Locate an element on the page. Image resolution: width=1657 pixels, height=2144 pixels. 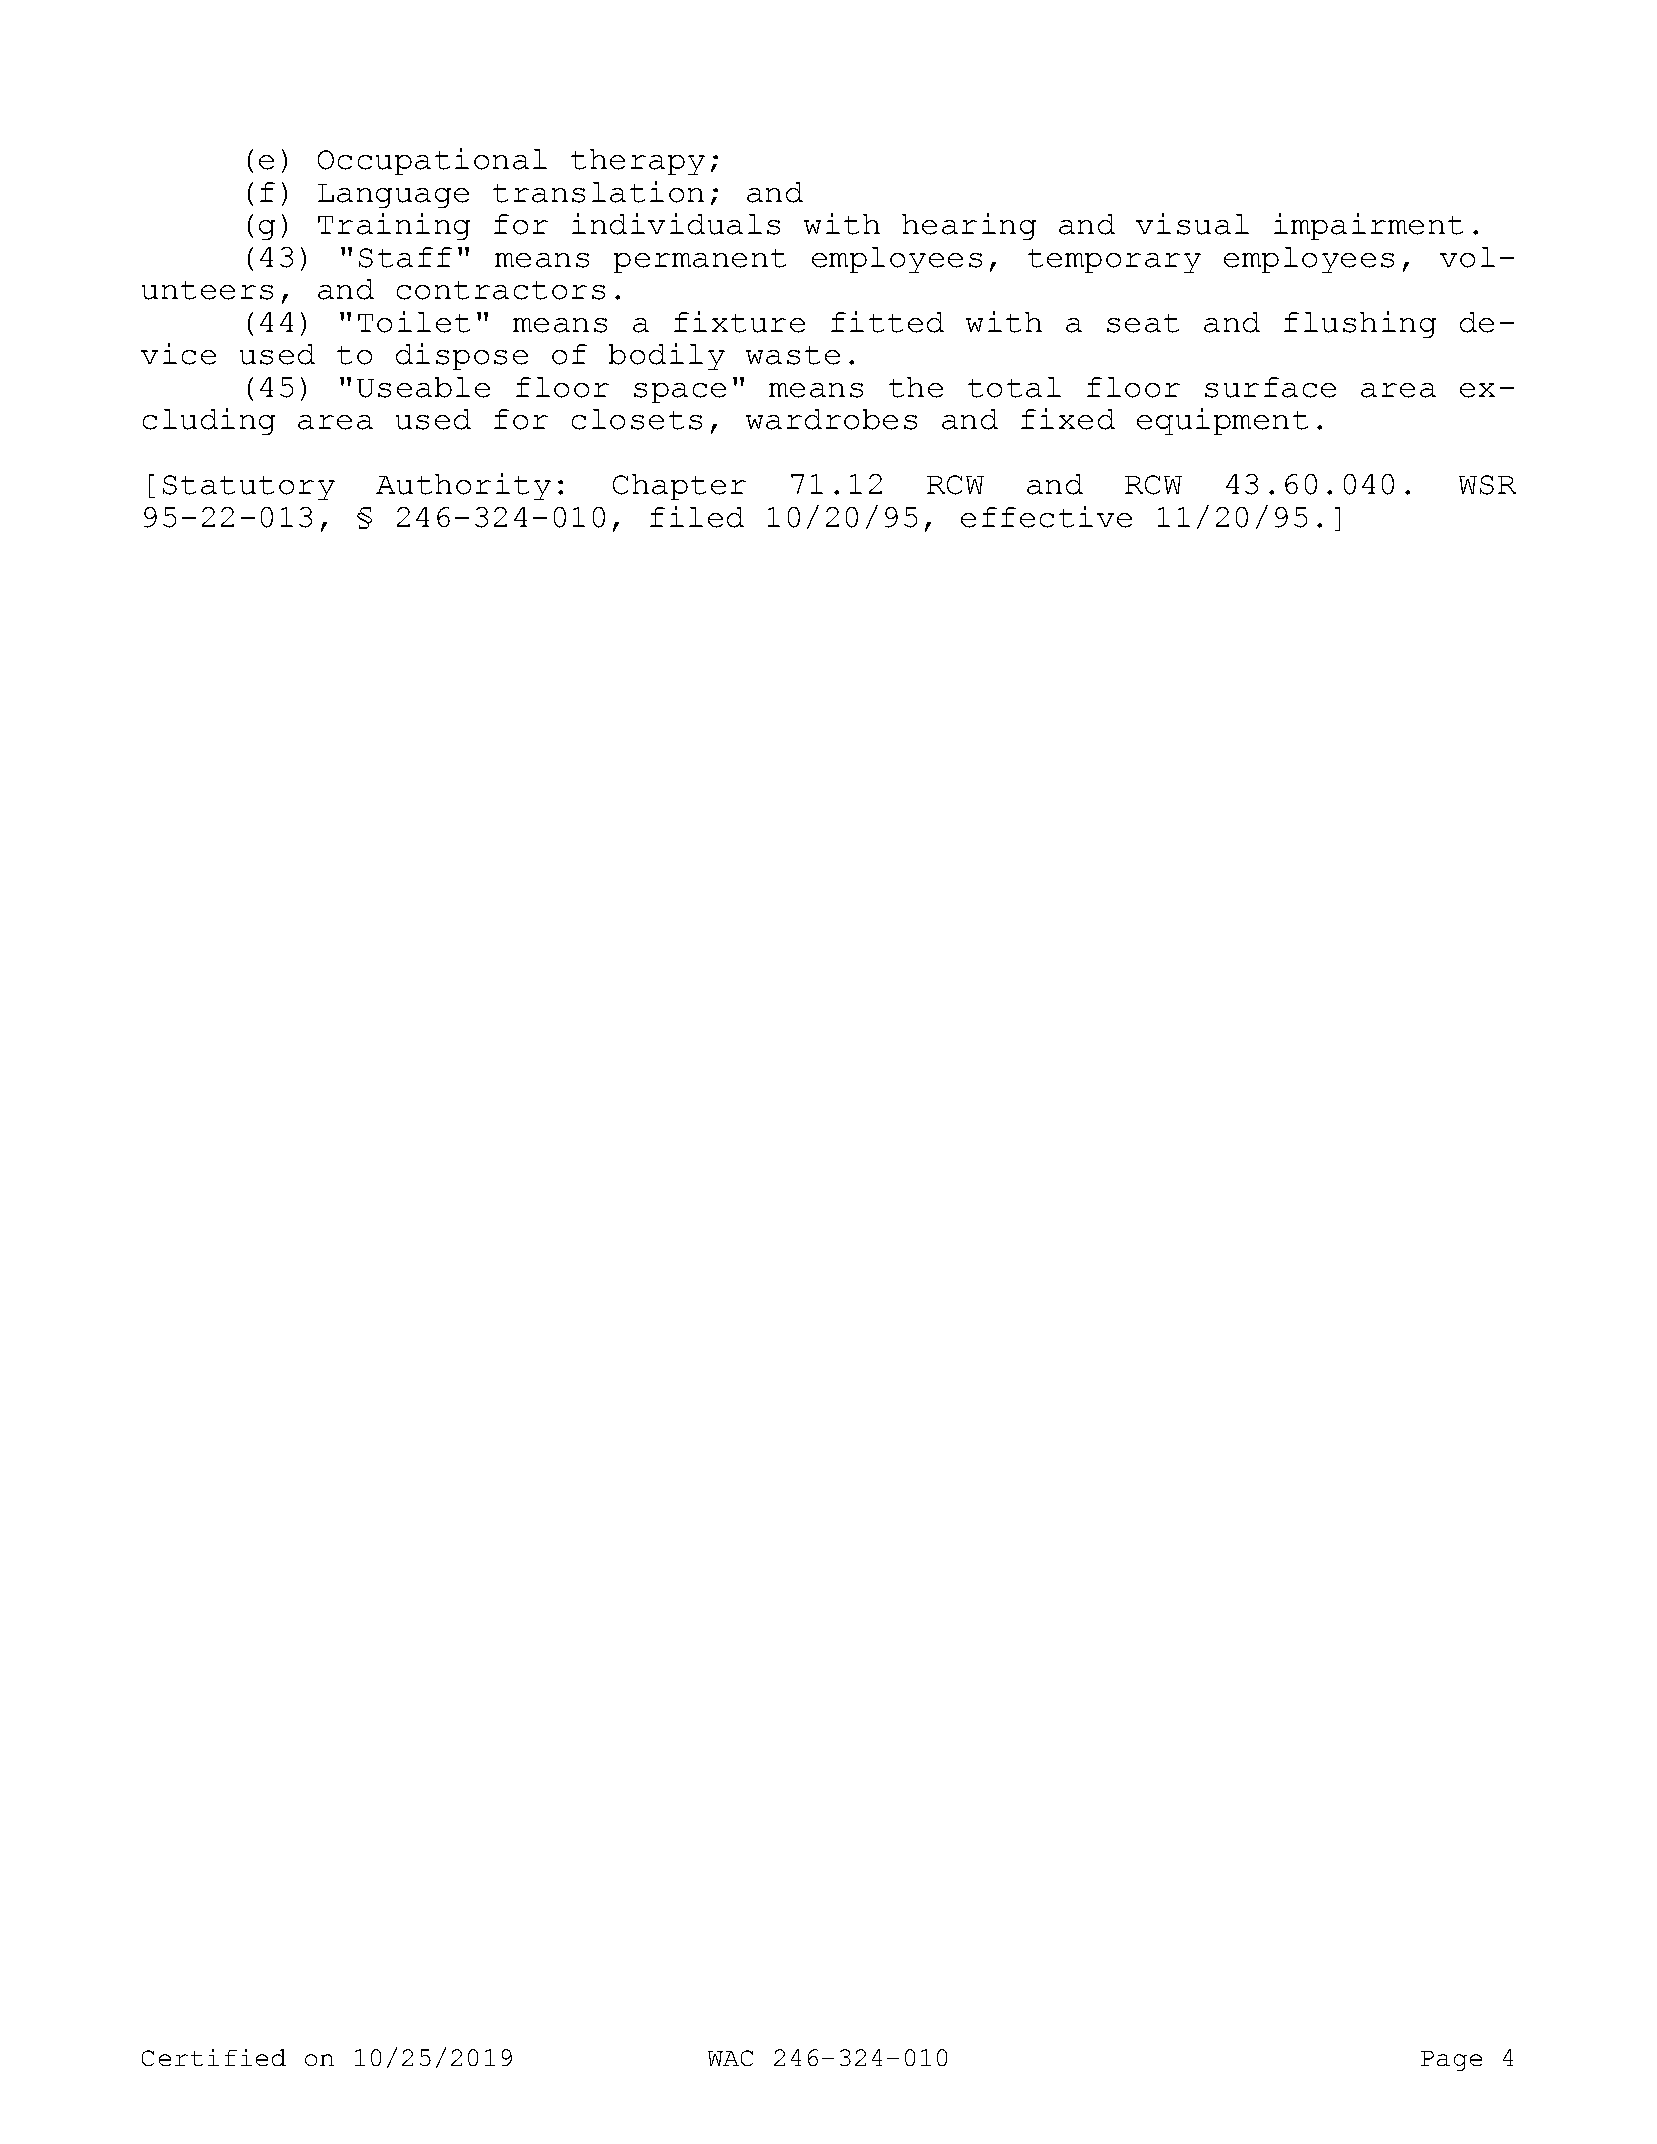
effective is located at coordinates (1046, 517).
